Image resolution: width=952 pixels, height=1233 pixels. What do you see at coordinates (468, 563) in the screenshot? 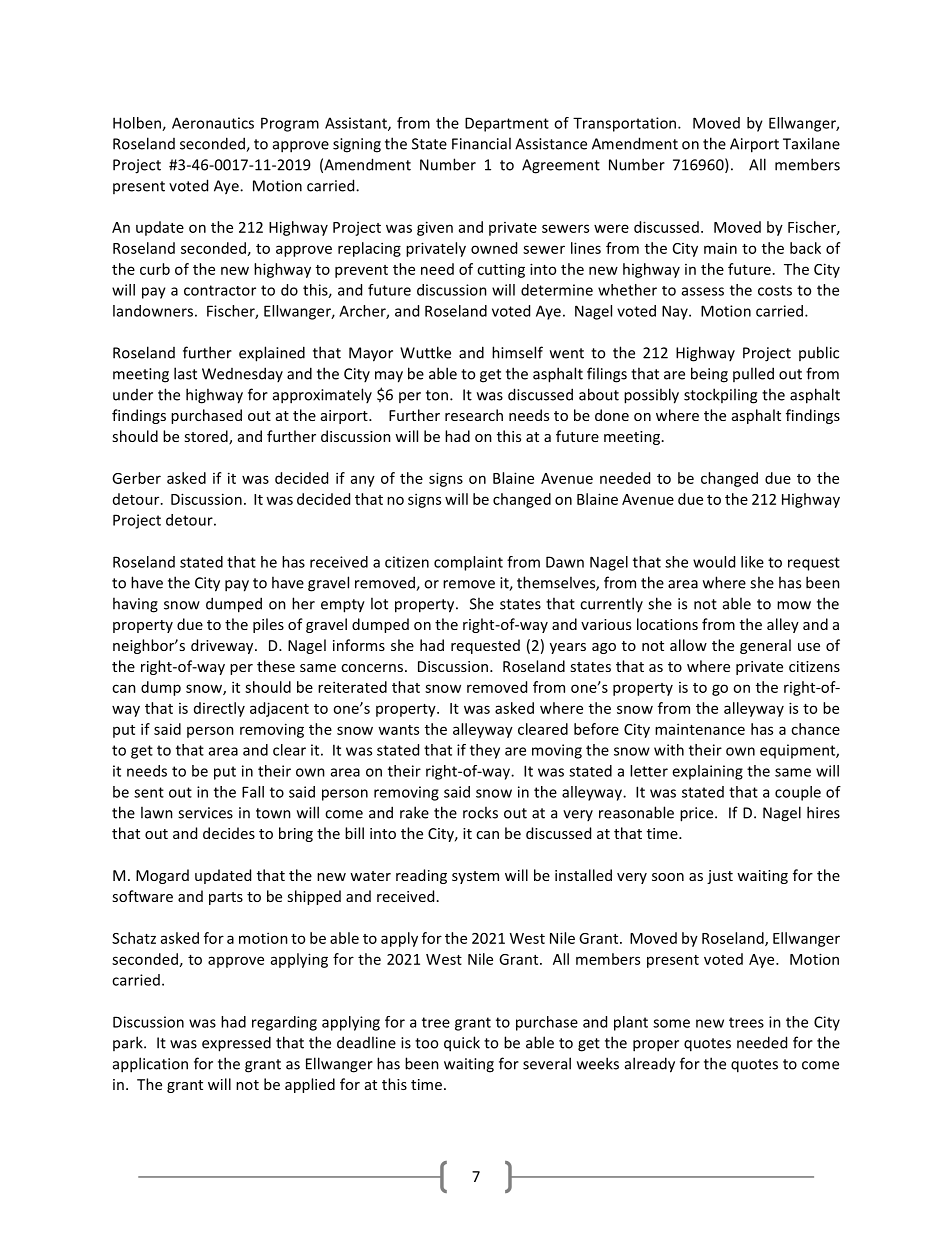
I see `complaint` at bounding box center [468, 563].
